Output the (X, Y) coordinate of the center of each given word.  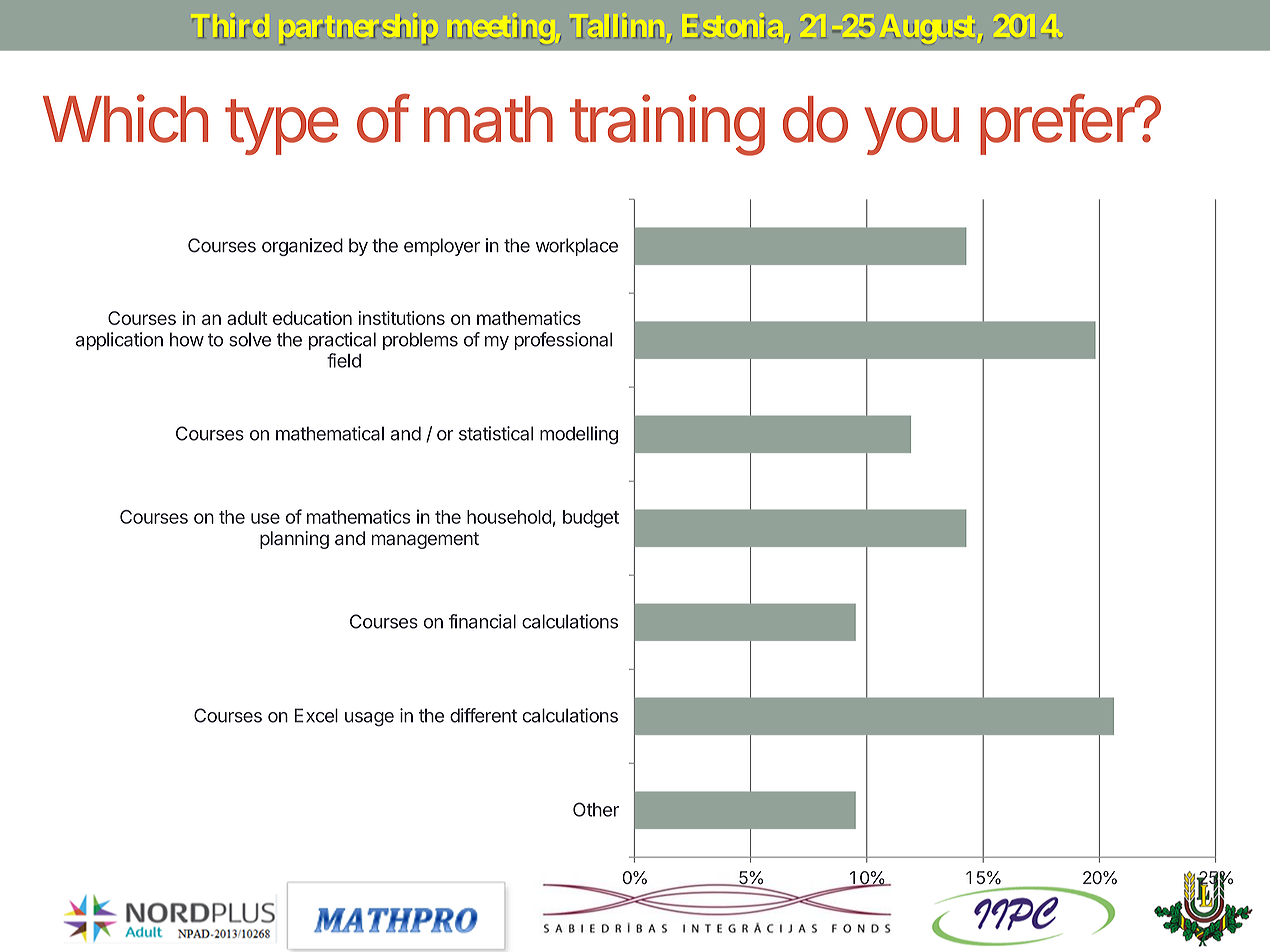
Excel (316, 715)
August (928, 32)
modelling (579, 435)
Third (230, 28)
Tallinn (617, 28)
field (344, 360)
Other (596, 809)
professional (563, 341)
